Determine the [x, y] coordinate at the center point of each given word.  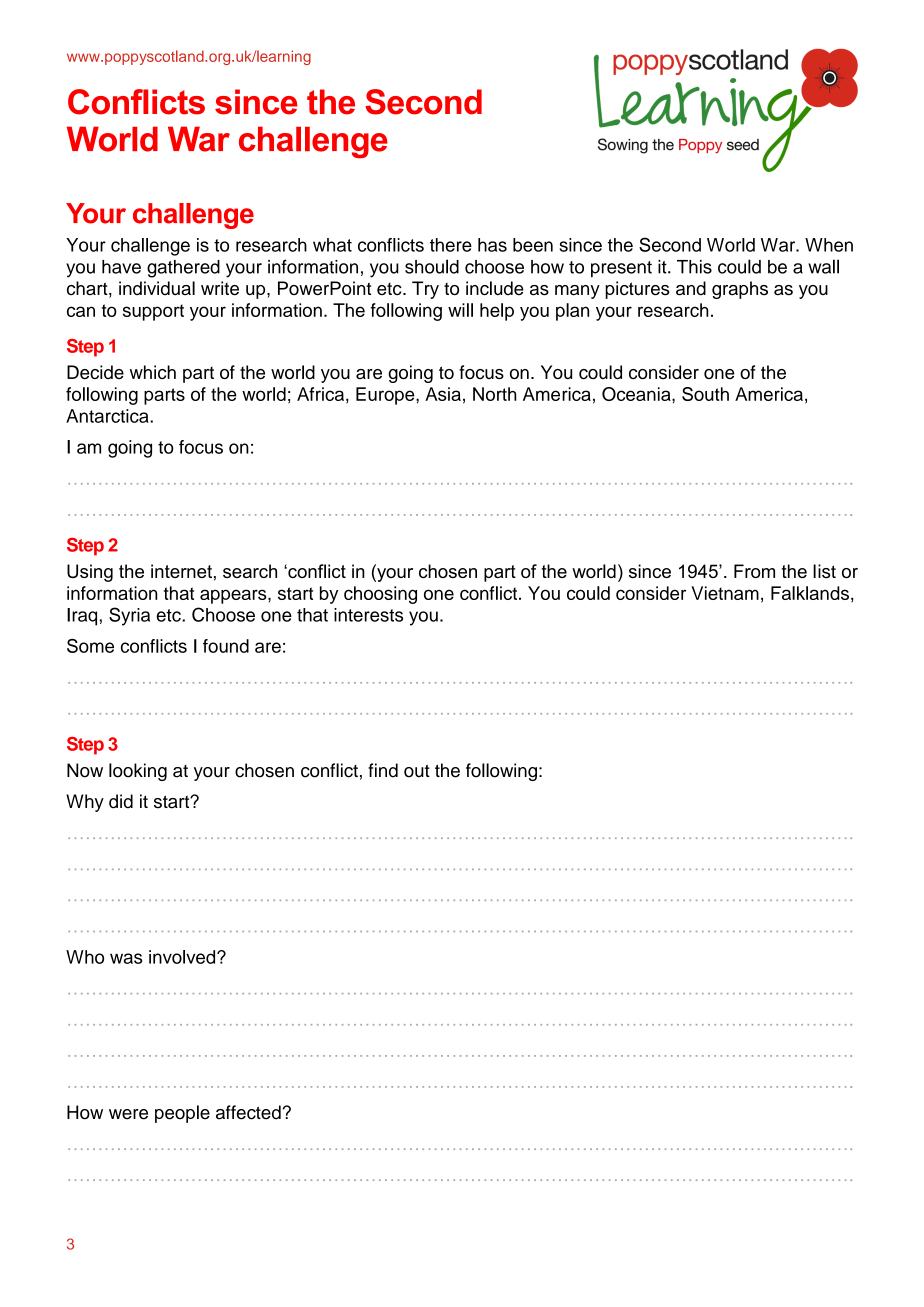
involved [183, 957]
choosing [380, 595]
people [182, 1114]
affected [248, 1112]
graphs [740, 290]
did [121, 801]
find [383, 770]
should [432, 266]
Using [90, 573]
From [754, 571]
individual [157, 288]
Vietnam [725, 593]
